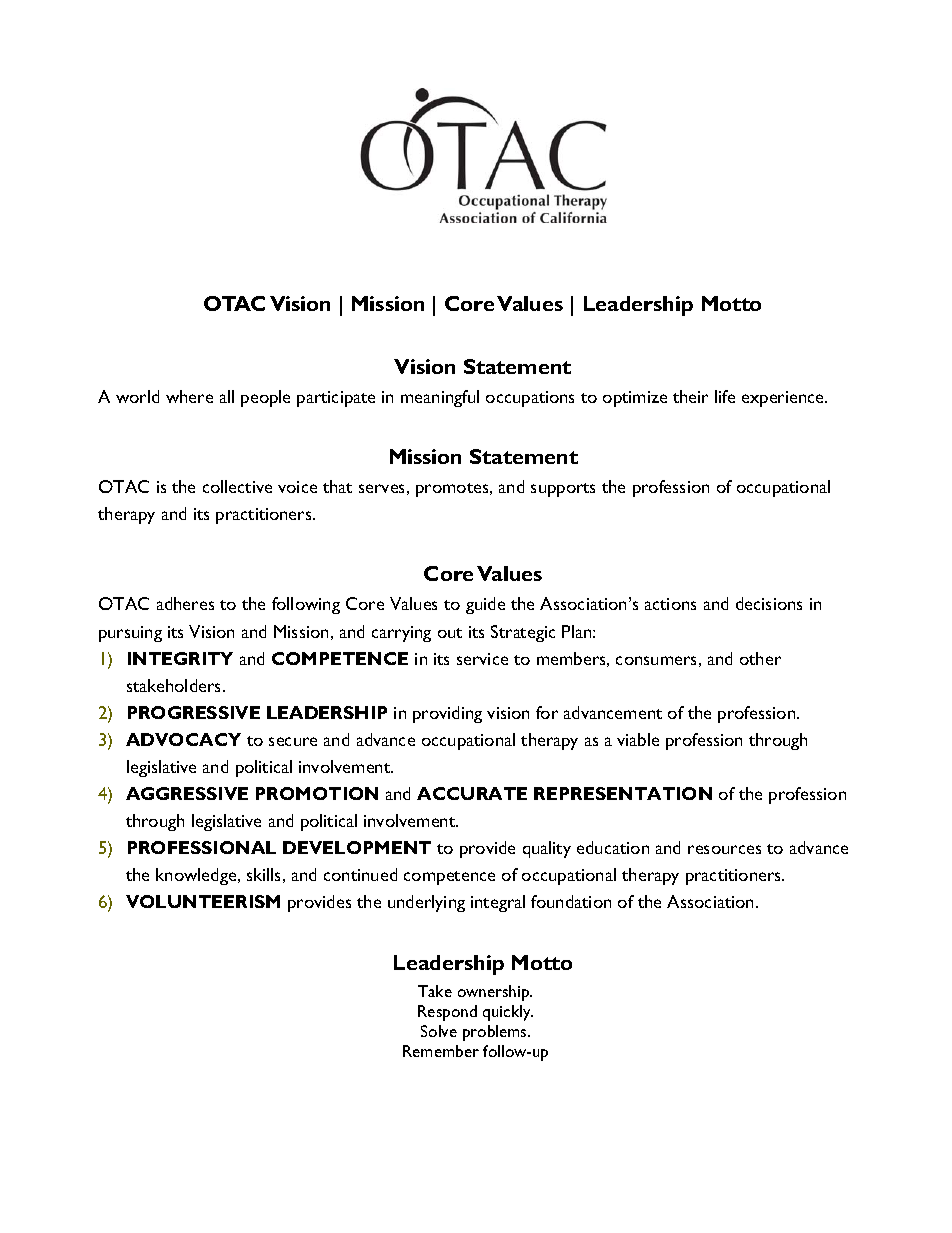 The image size is (952, 1233). Describe the element at coordinates (690, 396) in the screenshot. I see `their` at that location.
